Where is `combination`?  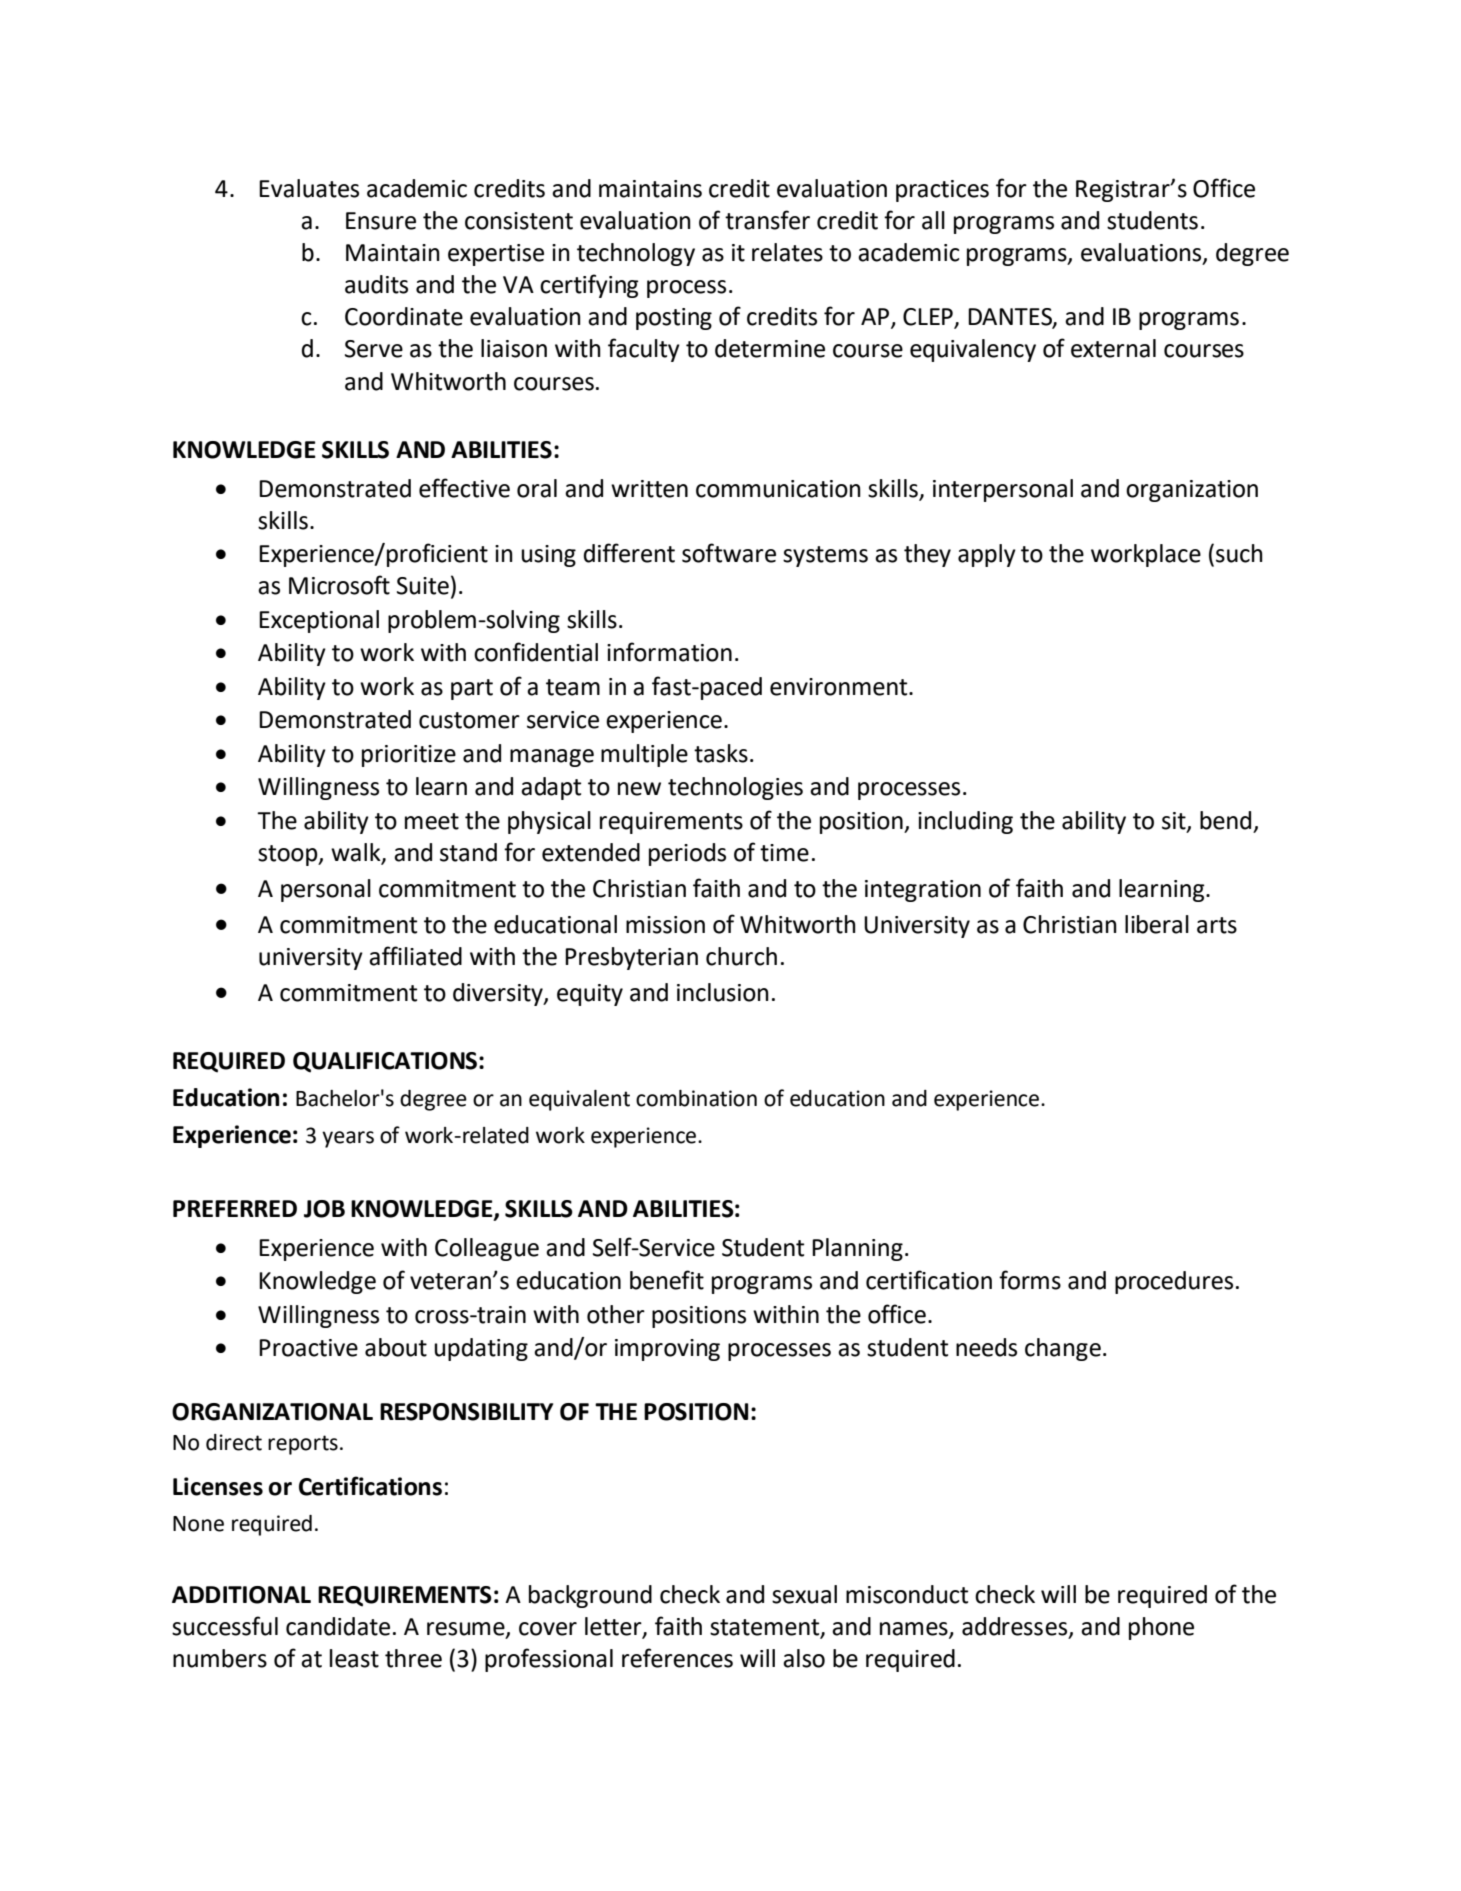 combination is located at coordinates (696, 1098).
